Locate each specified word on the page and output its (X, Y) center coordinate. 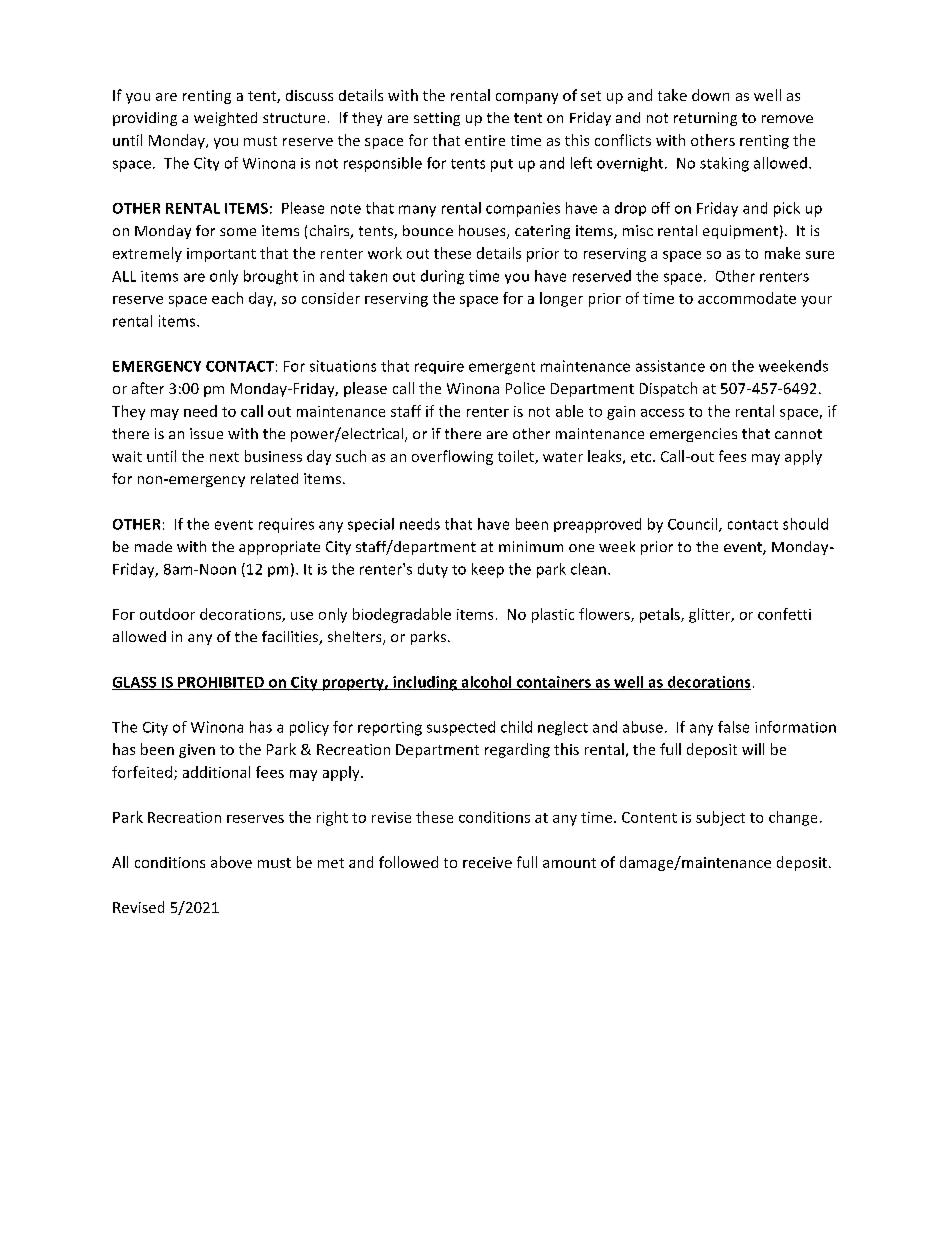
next (224, 457)
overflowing (452, 457)
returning (705, 119)
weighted (225, 119)
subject (720, 818)
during (442, 277)
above (231, 862)
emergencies (693, 435)
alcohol (486, 683)
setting (437, 119)
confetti (784, 614)
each (227, 298)
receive (487, 862)
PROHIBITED (221, 683)
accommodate (747, 298)
